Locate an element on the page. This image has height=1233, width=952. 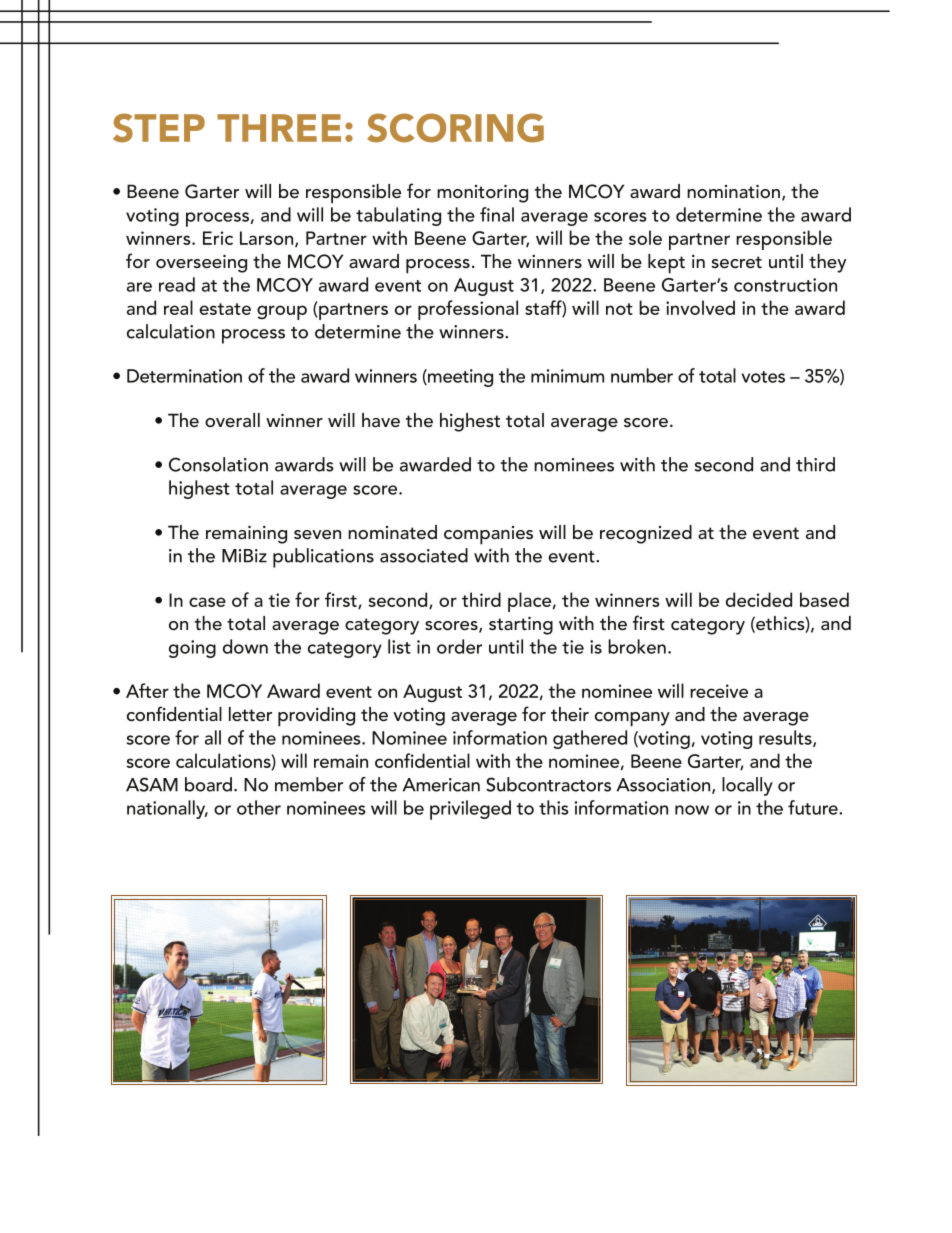
recognized is located at coordinates (646, 534).
